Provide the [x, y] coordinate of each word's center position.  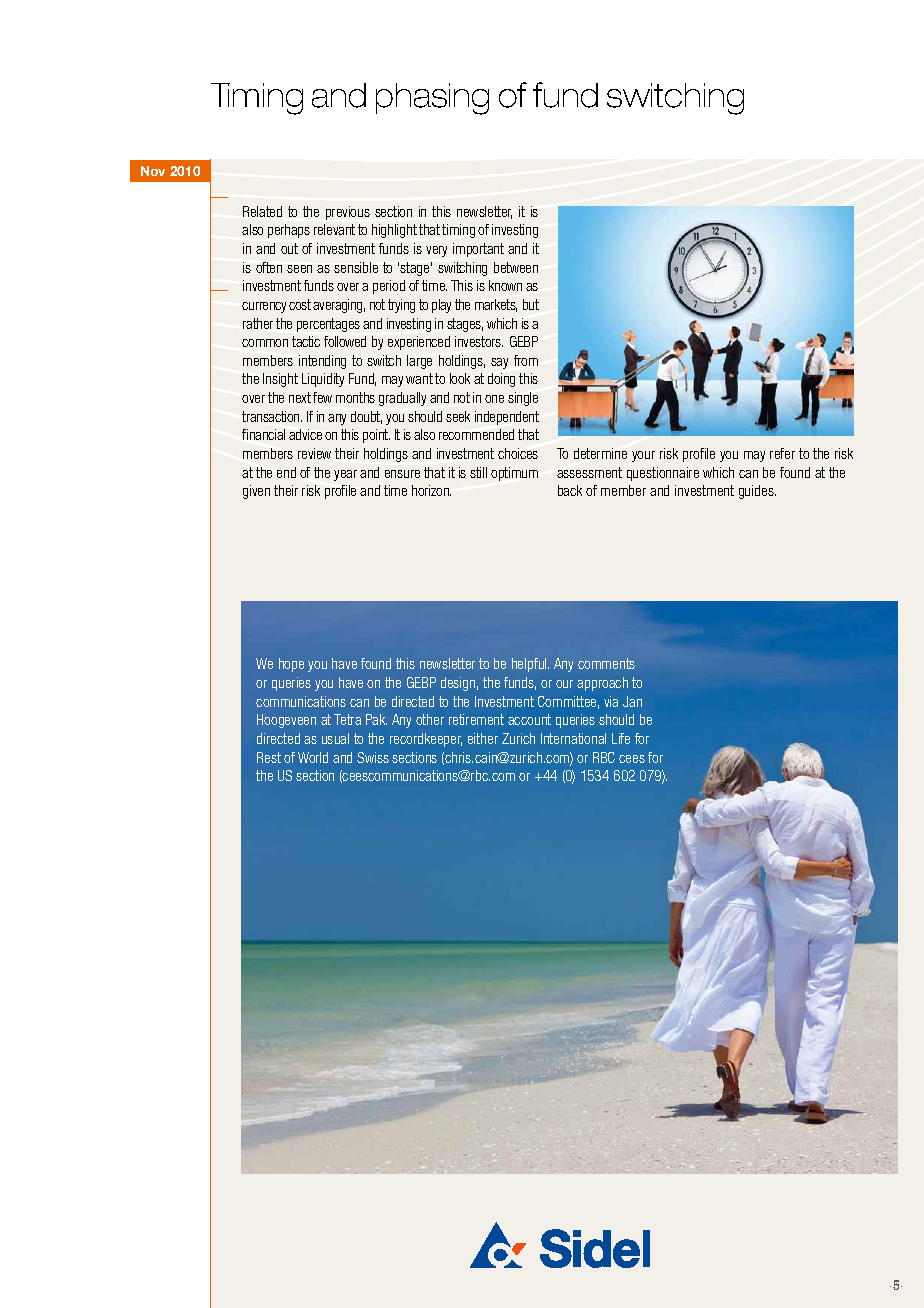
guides [757, 492]
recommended [476, 434]
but [531, 304]
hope [291, 665]
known [505, 285]
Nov [153, 171]
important [478, 250]
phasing [432, 99]
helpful [530, 665]
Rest [269, 757]
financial [263, 434]
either [483, 738]
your [643, 456]
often [269, 267]
